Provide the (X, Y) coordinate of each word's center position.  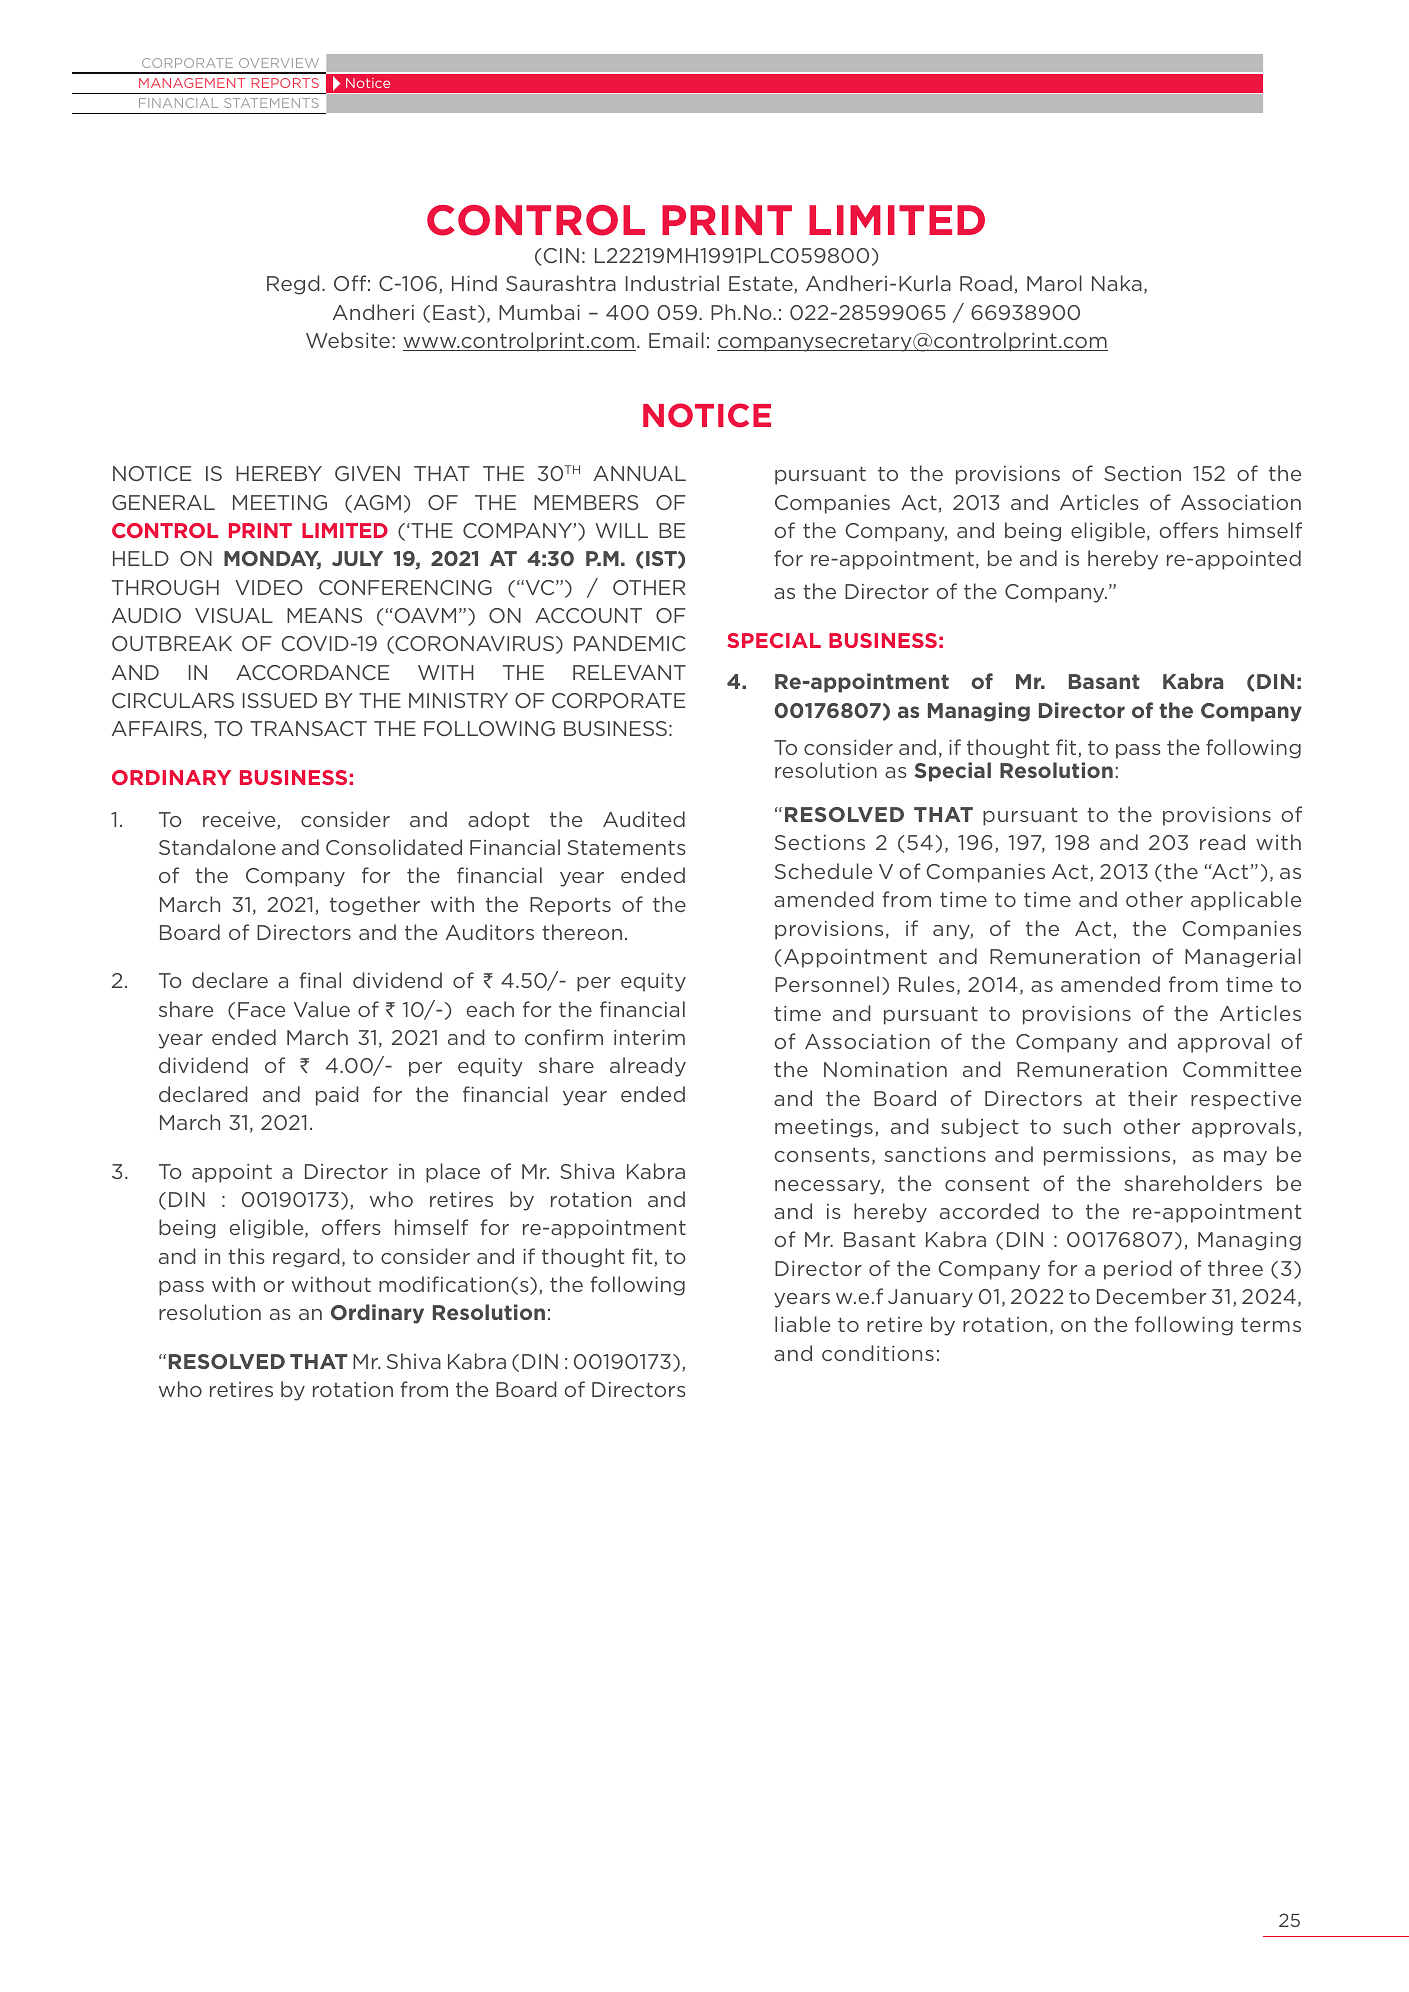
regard (306, 1258)
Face (261, 1009)
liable (802, 1324)
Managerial (1243, 958)
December (1151, 1296)
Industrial (672, 283)
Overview (279, 63)
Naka (1117, 283)
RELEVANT (629, 672)
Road (986, 283)
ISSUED (280, 700)
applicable (1246, 901)
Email (676, 340)
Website (348, 340)
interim (649, 1037)
